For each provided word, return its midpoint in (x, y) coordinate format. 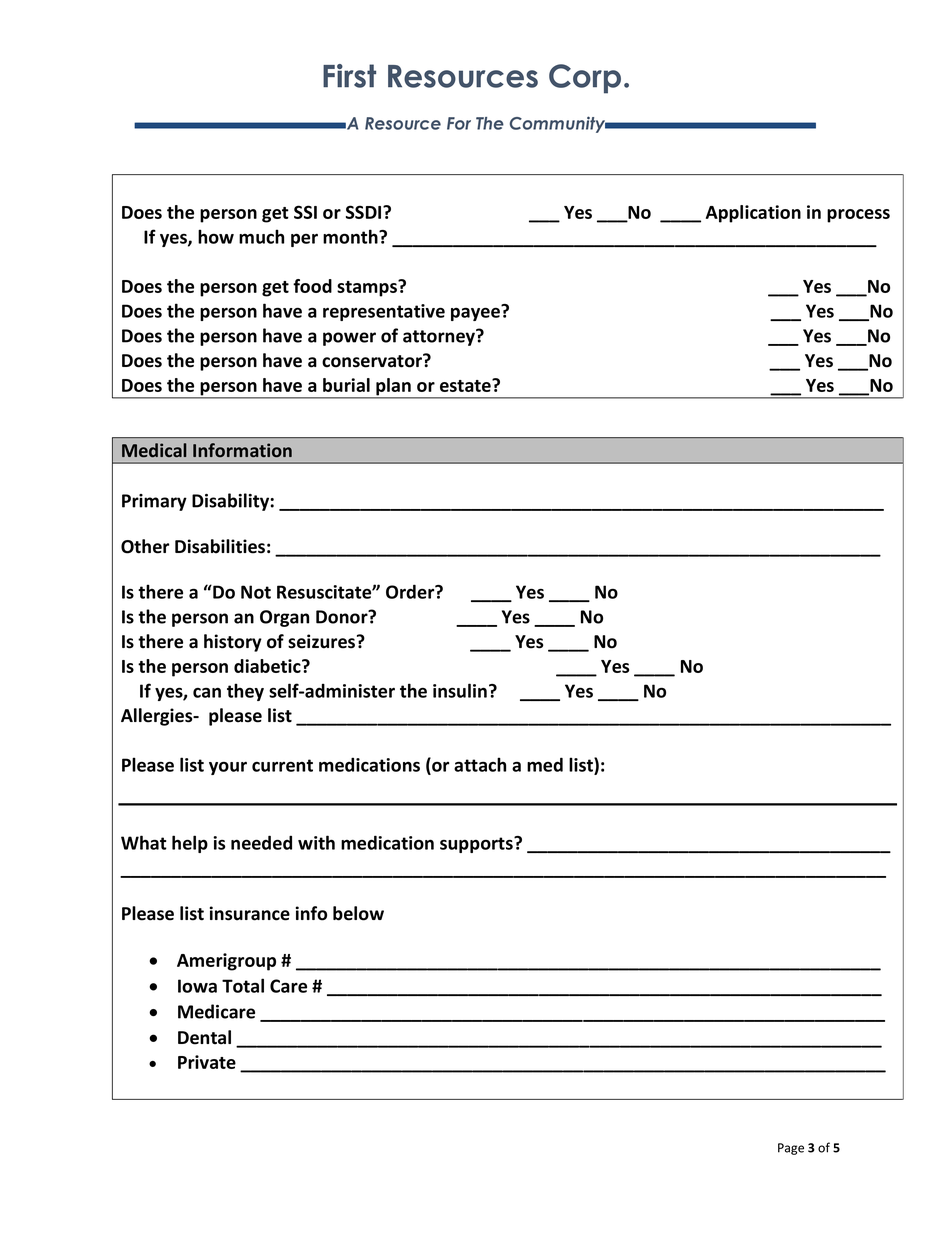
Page (791, 1149)
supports (477, 845)
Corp (585, 79)
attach (480, 764)
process (858, 216)
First (349, 76)
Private (207, 1062)
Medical (154, 450)
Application (753, 214)
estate (466, 385)
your (228, 768)
